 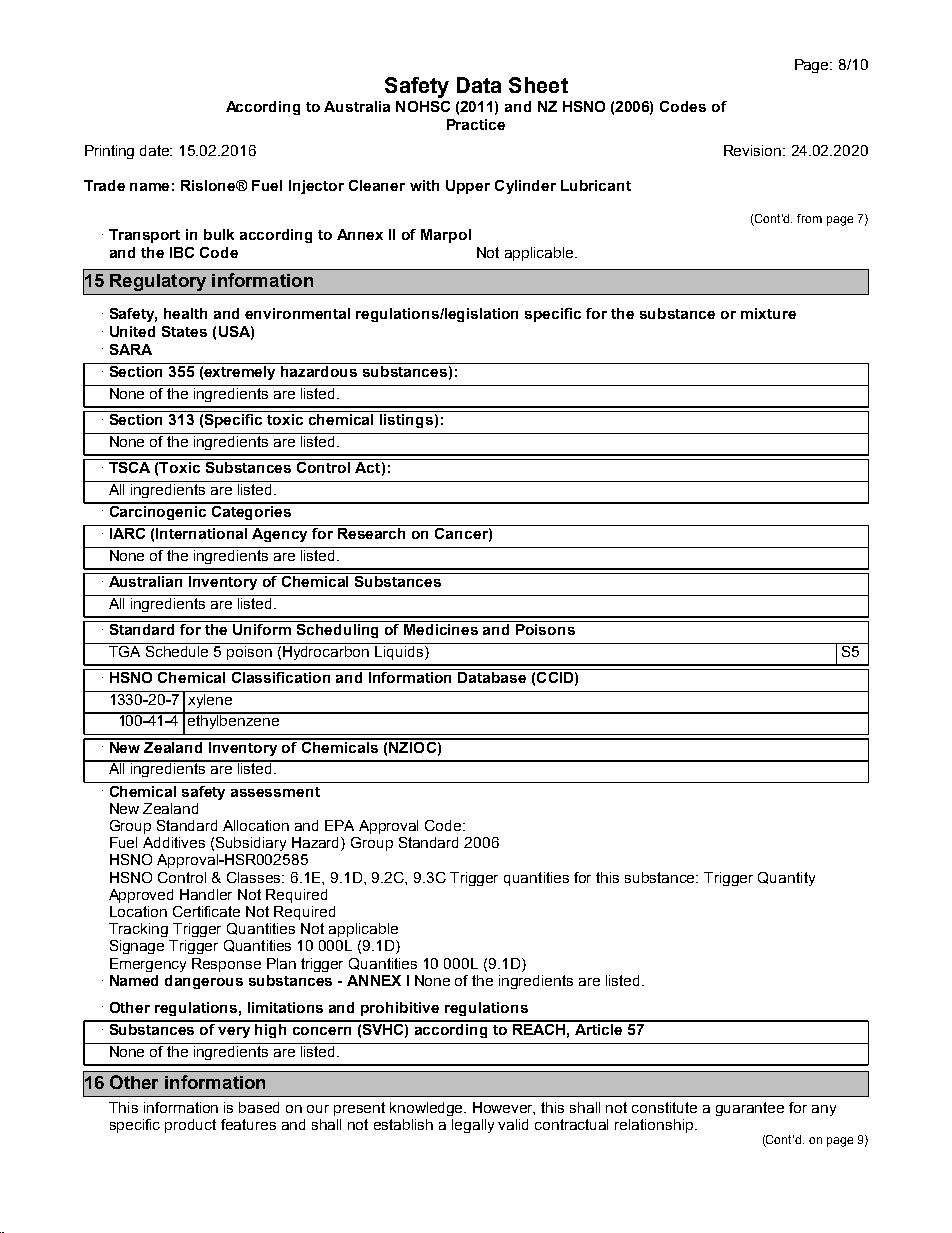 I want to click on EPA, so click(x=339, y=825).
